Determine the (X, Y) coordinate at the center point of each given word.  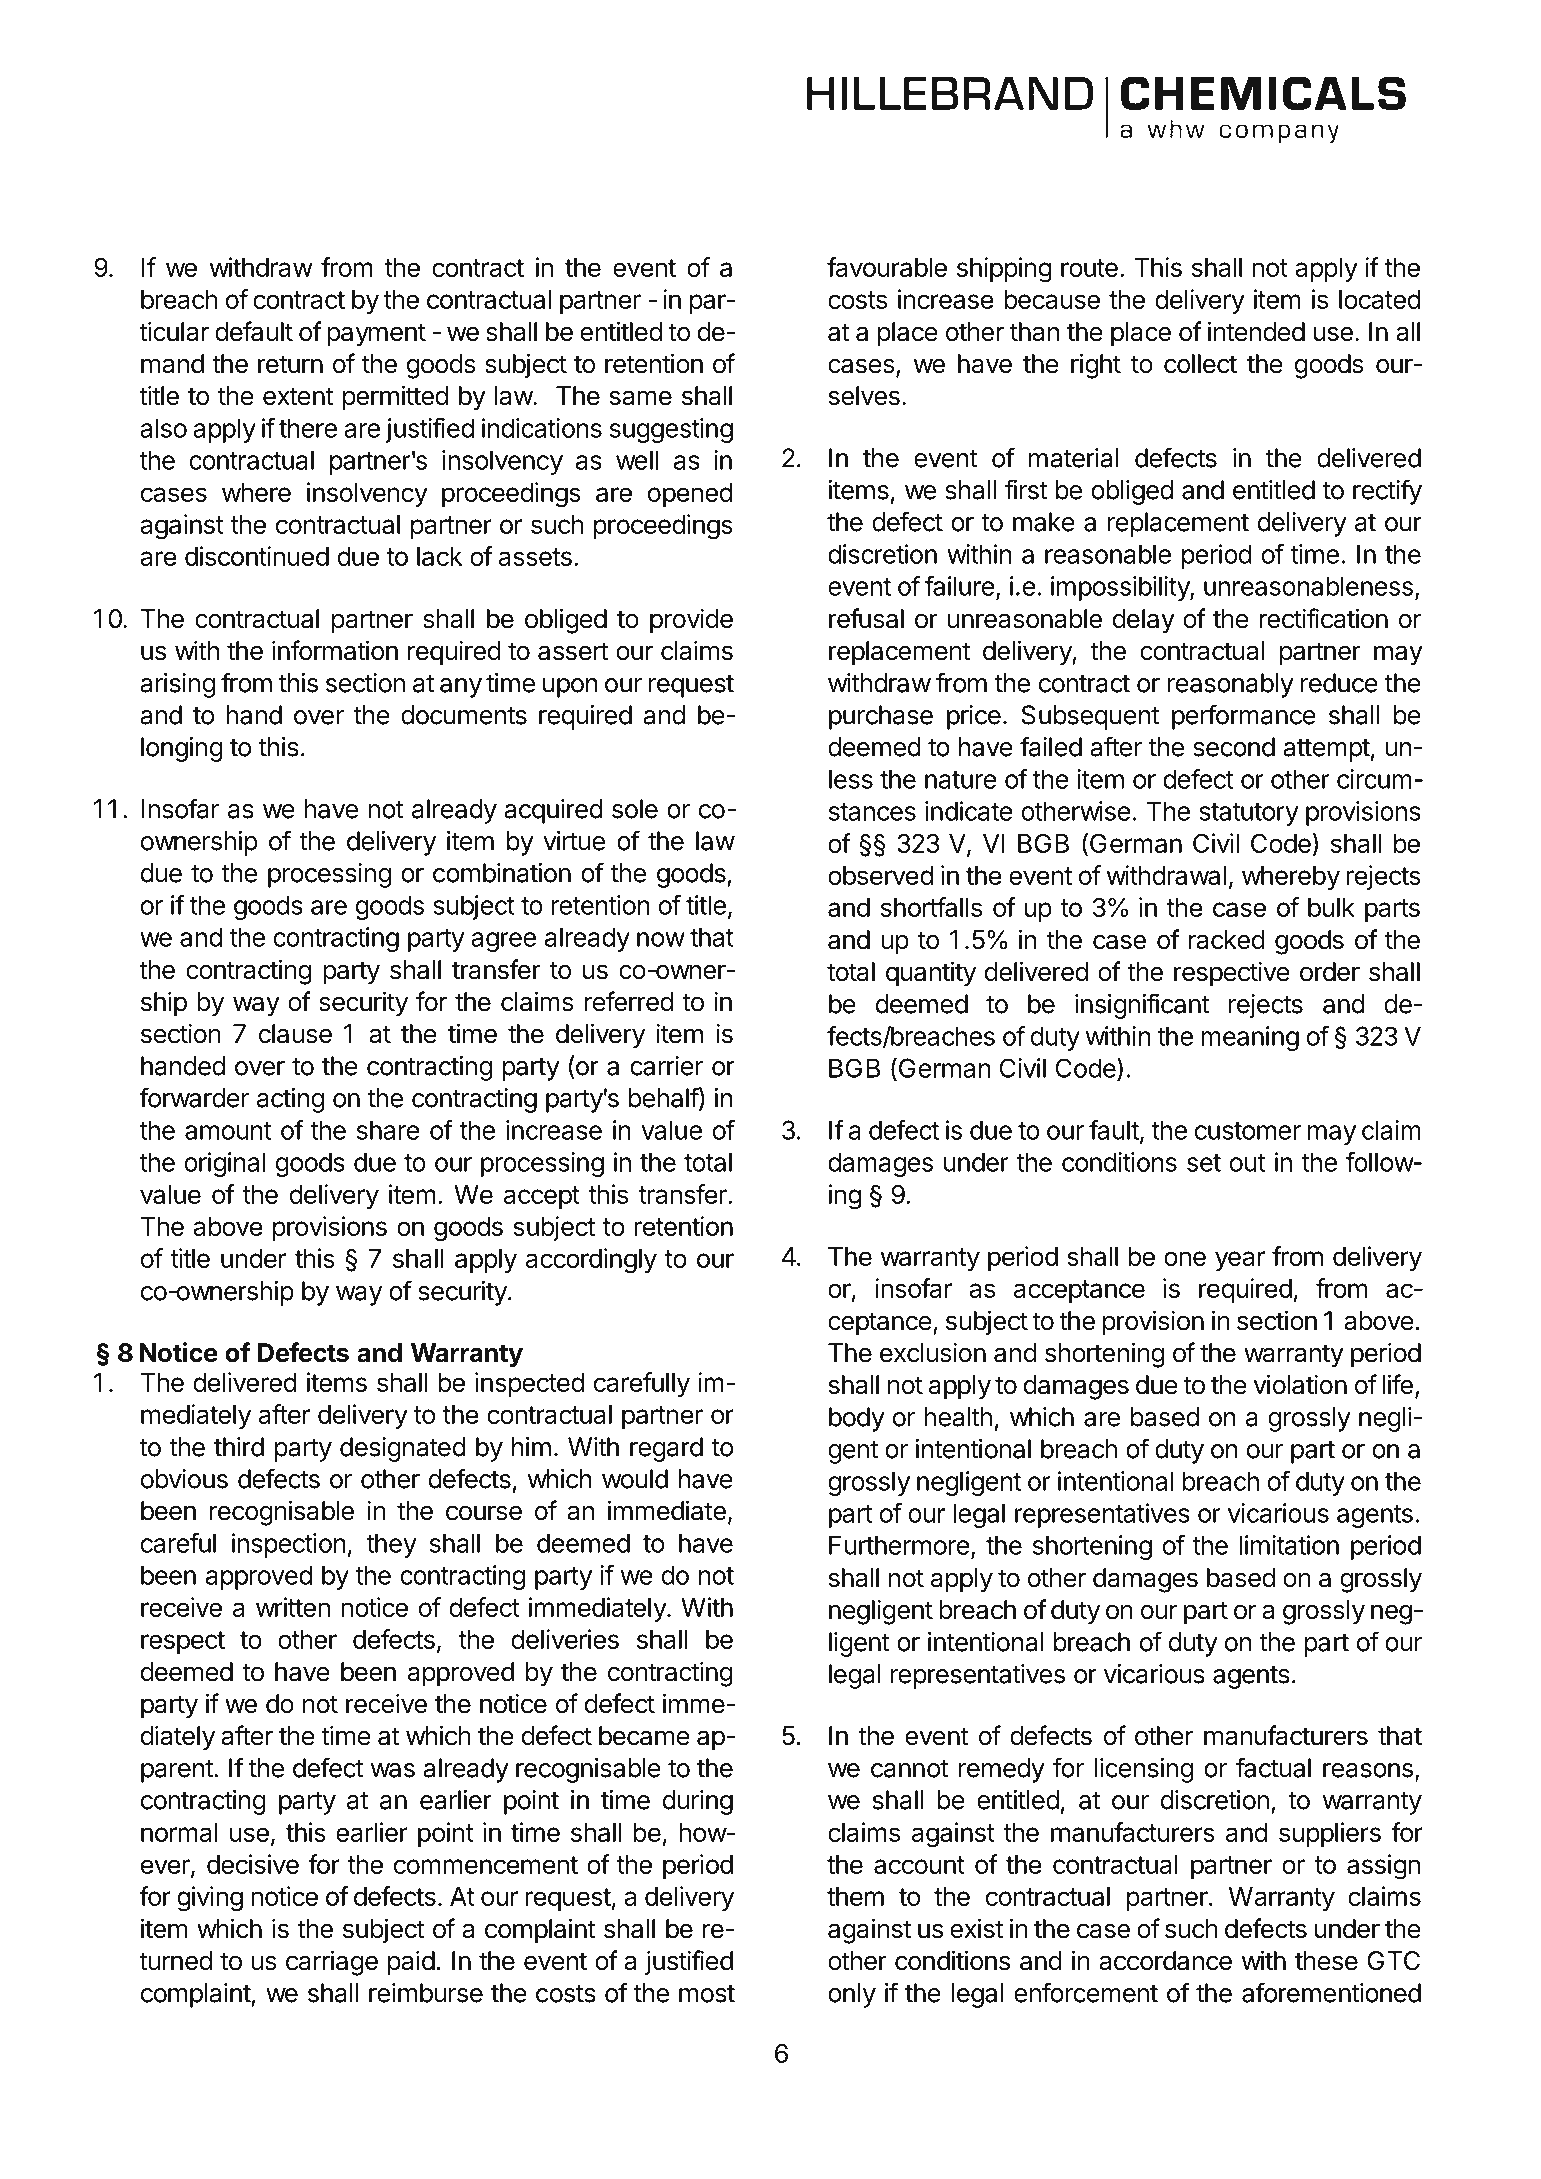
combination (502, 873)
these (1326, 1961)
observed (880, 875)
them (855, 1896)
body (857, 1419)
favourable (887, 267)
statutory (1249, 814)
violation (1300, 1384)
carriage (332, 1963)
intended (1256, 331)
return (290, 364)
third (239, 1447)
